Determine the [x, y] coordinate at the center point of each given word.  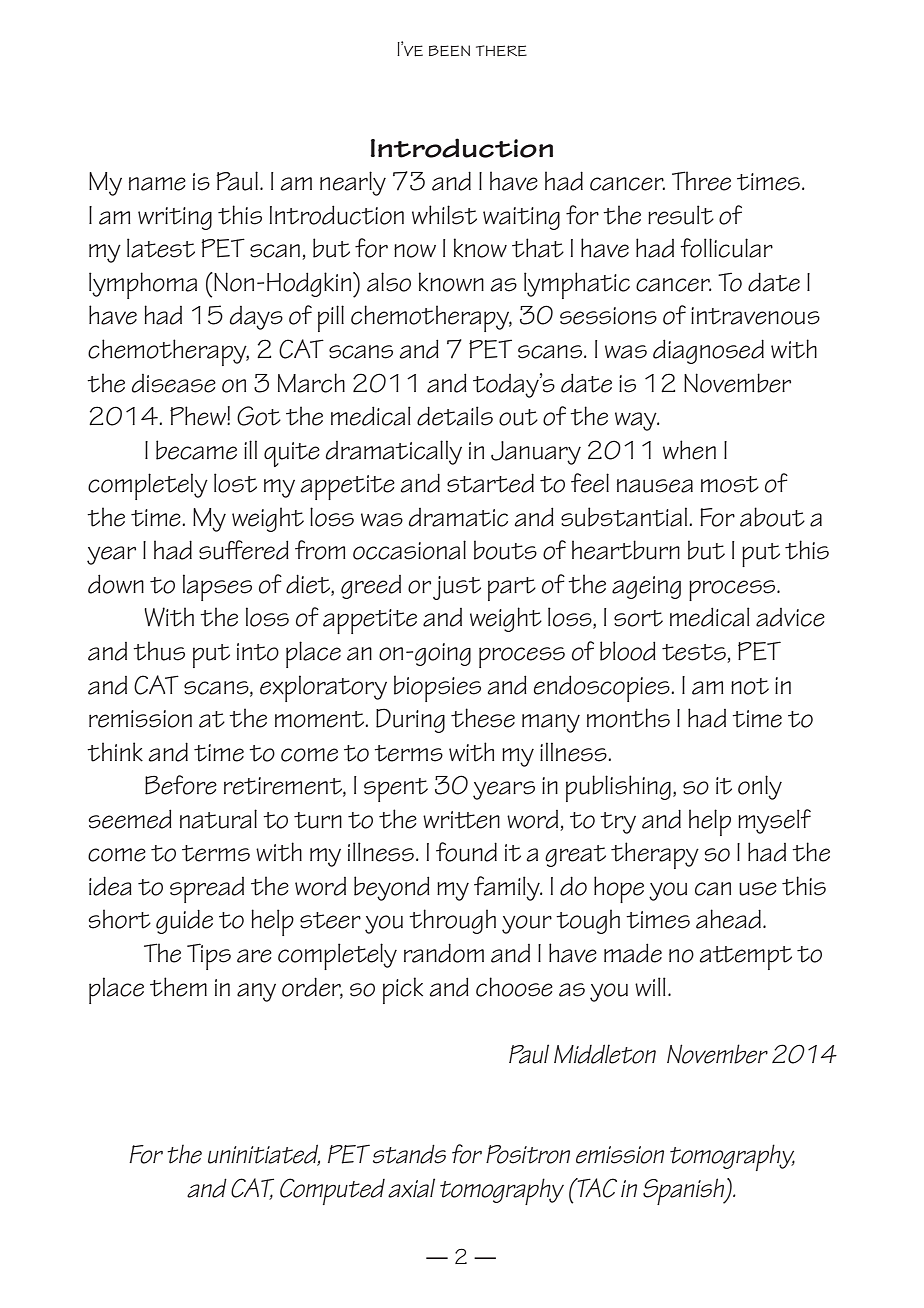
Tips [209, 956]
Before [181, 785]
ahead [728, 919]
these [483, 718]
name [157, 184]
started [490, 483]
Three [701, 181]
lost [235, 483]
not [750, 686]
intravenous [755, 316]
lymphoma [143, 285]
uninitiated [264, 1155]
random [444, 953]
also [389, 282]
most [730, 484]
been [449, 50]
